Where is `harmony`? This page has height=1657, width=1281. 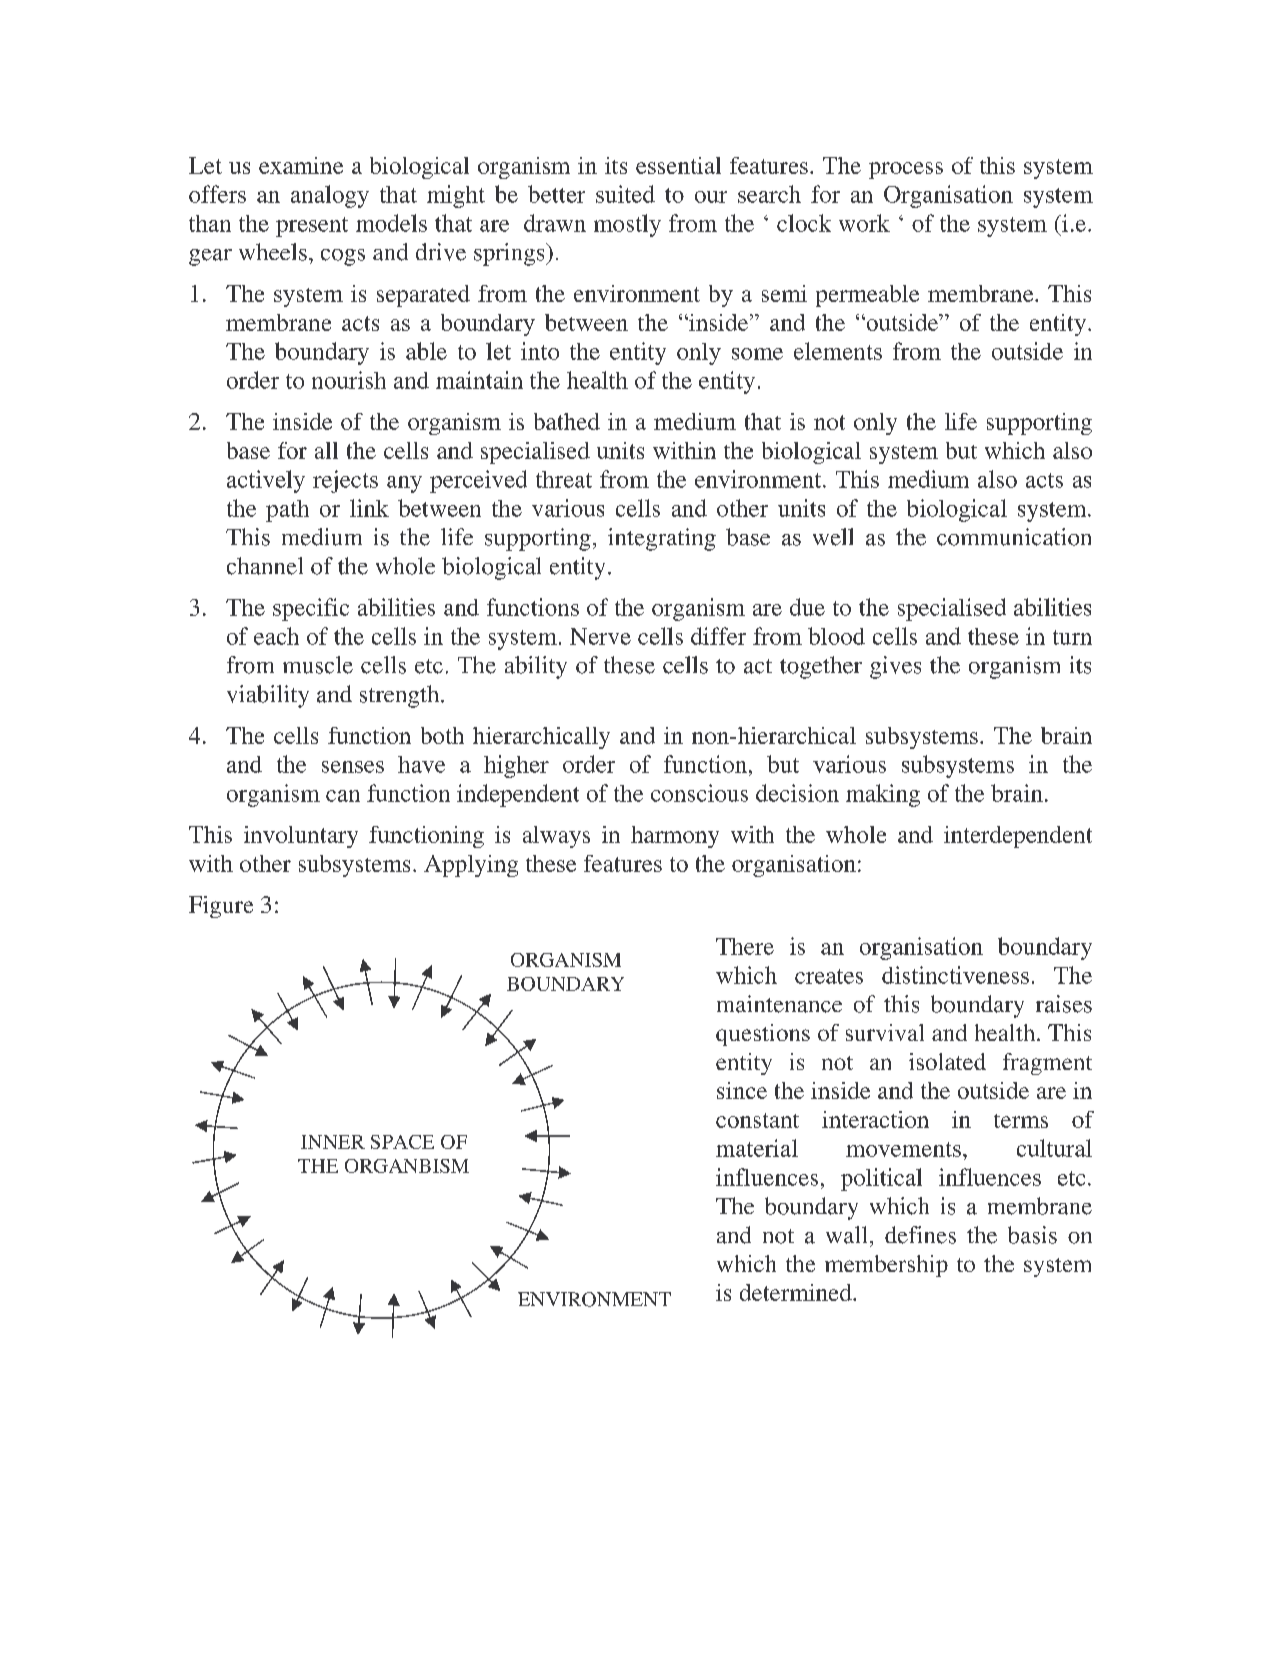 harmony is located at coordinates (675, 837).
